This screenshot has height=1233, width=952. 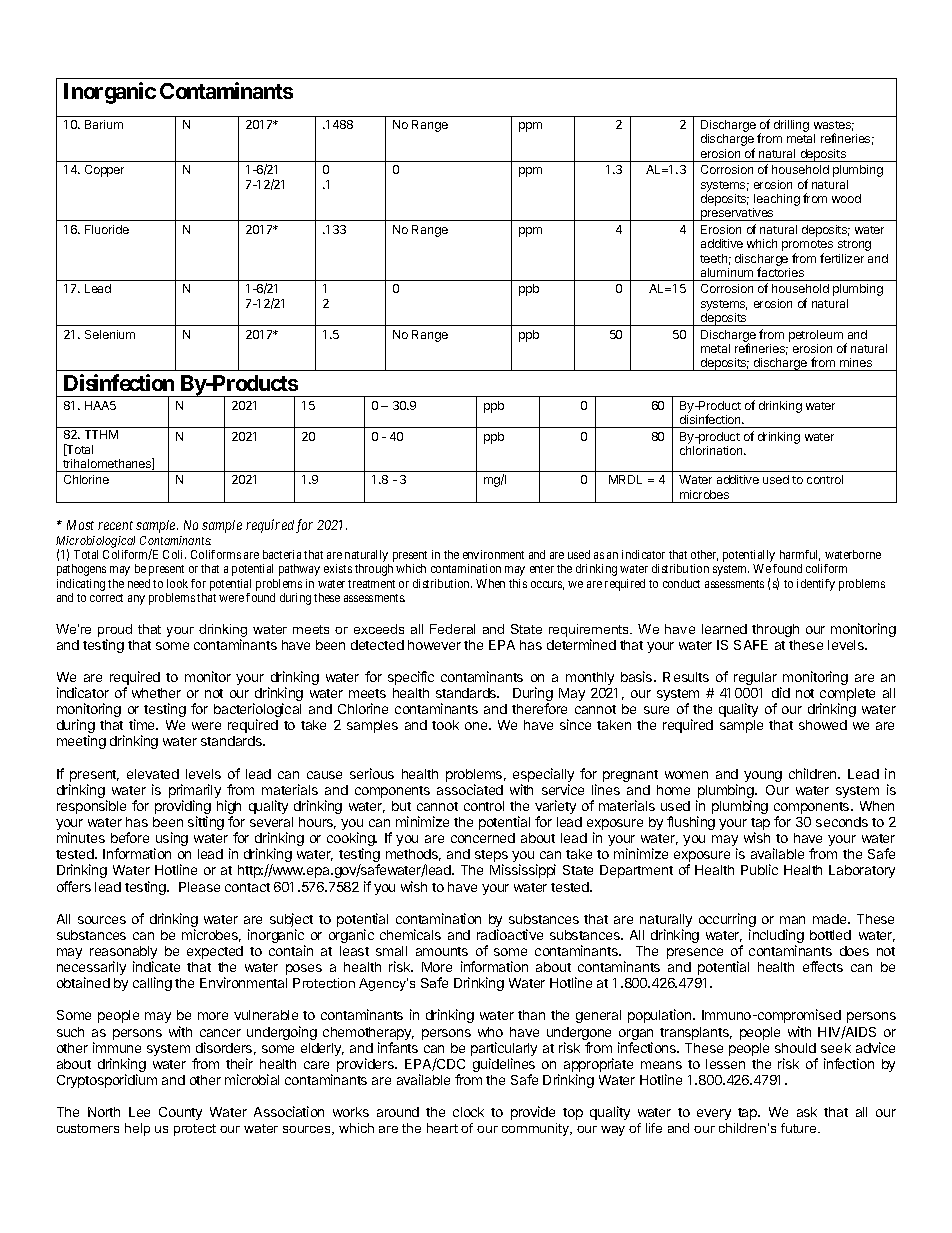 What do you see at coordinates (816, 336) in the screenshot?
I see `petroleum` at bounding box center [816, 336].
